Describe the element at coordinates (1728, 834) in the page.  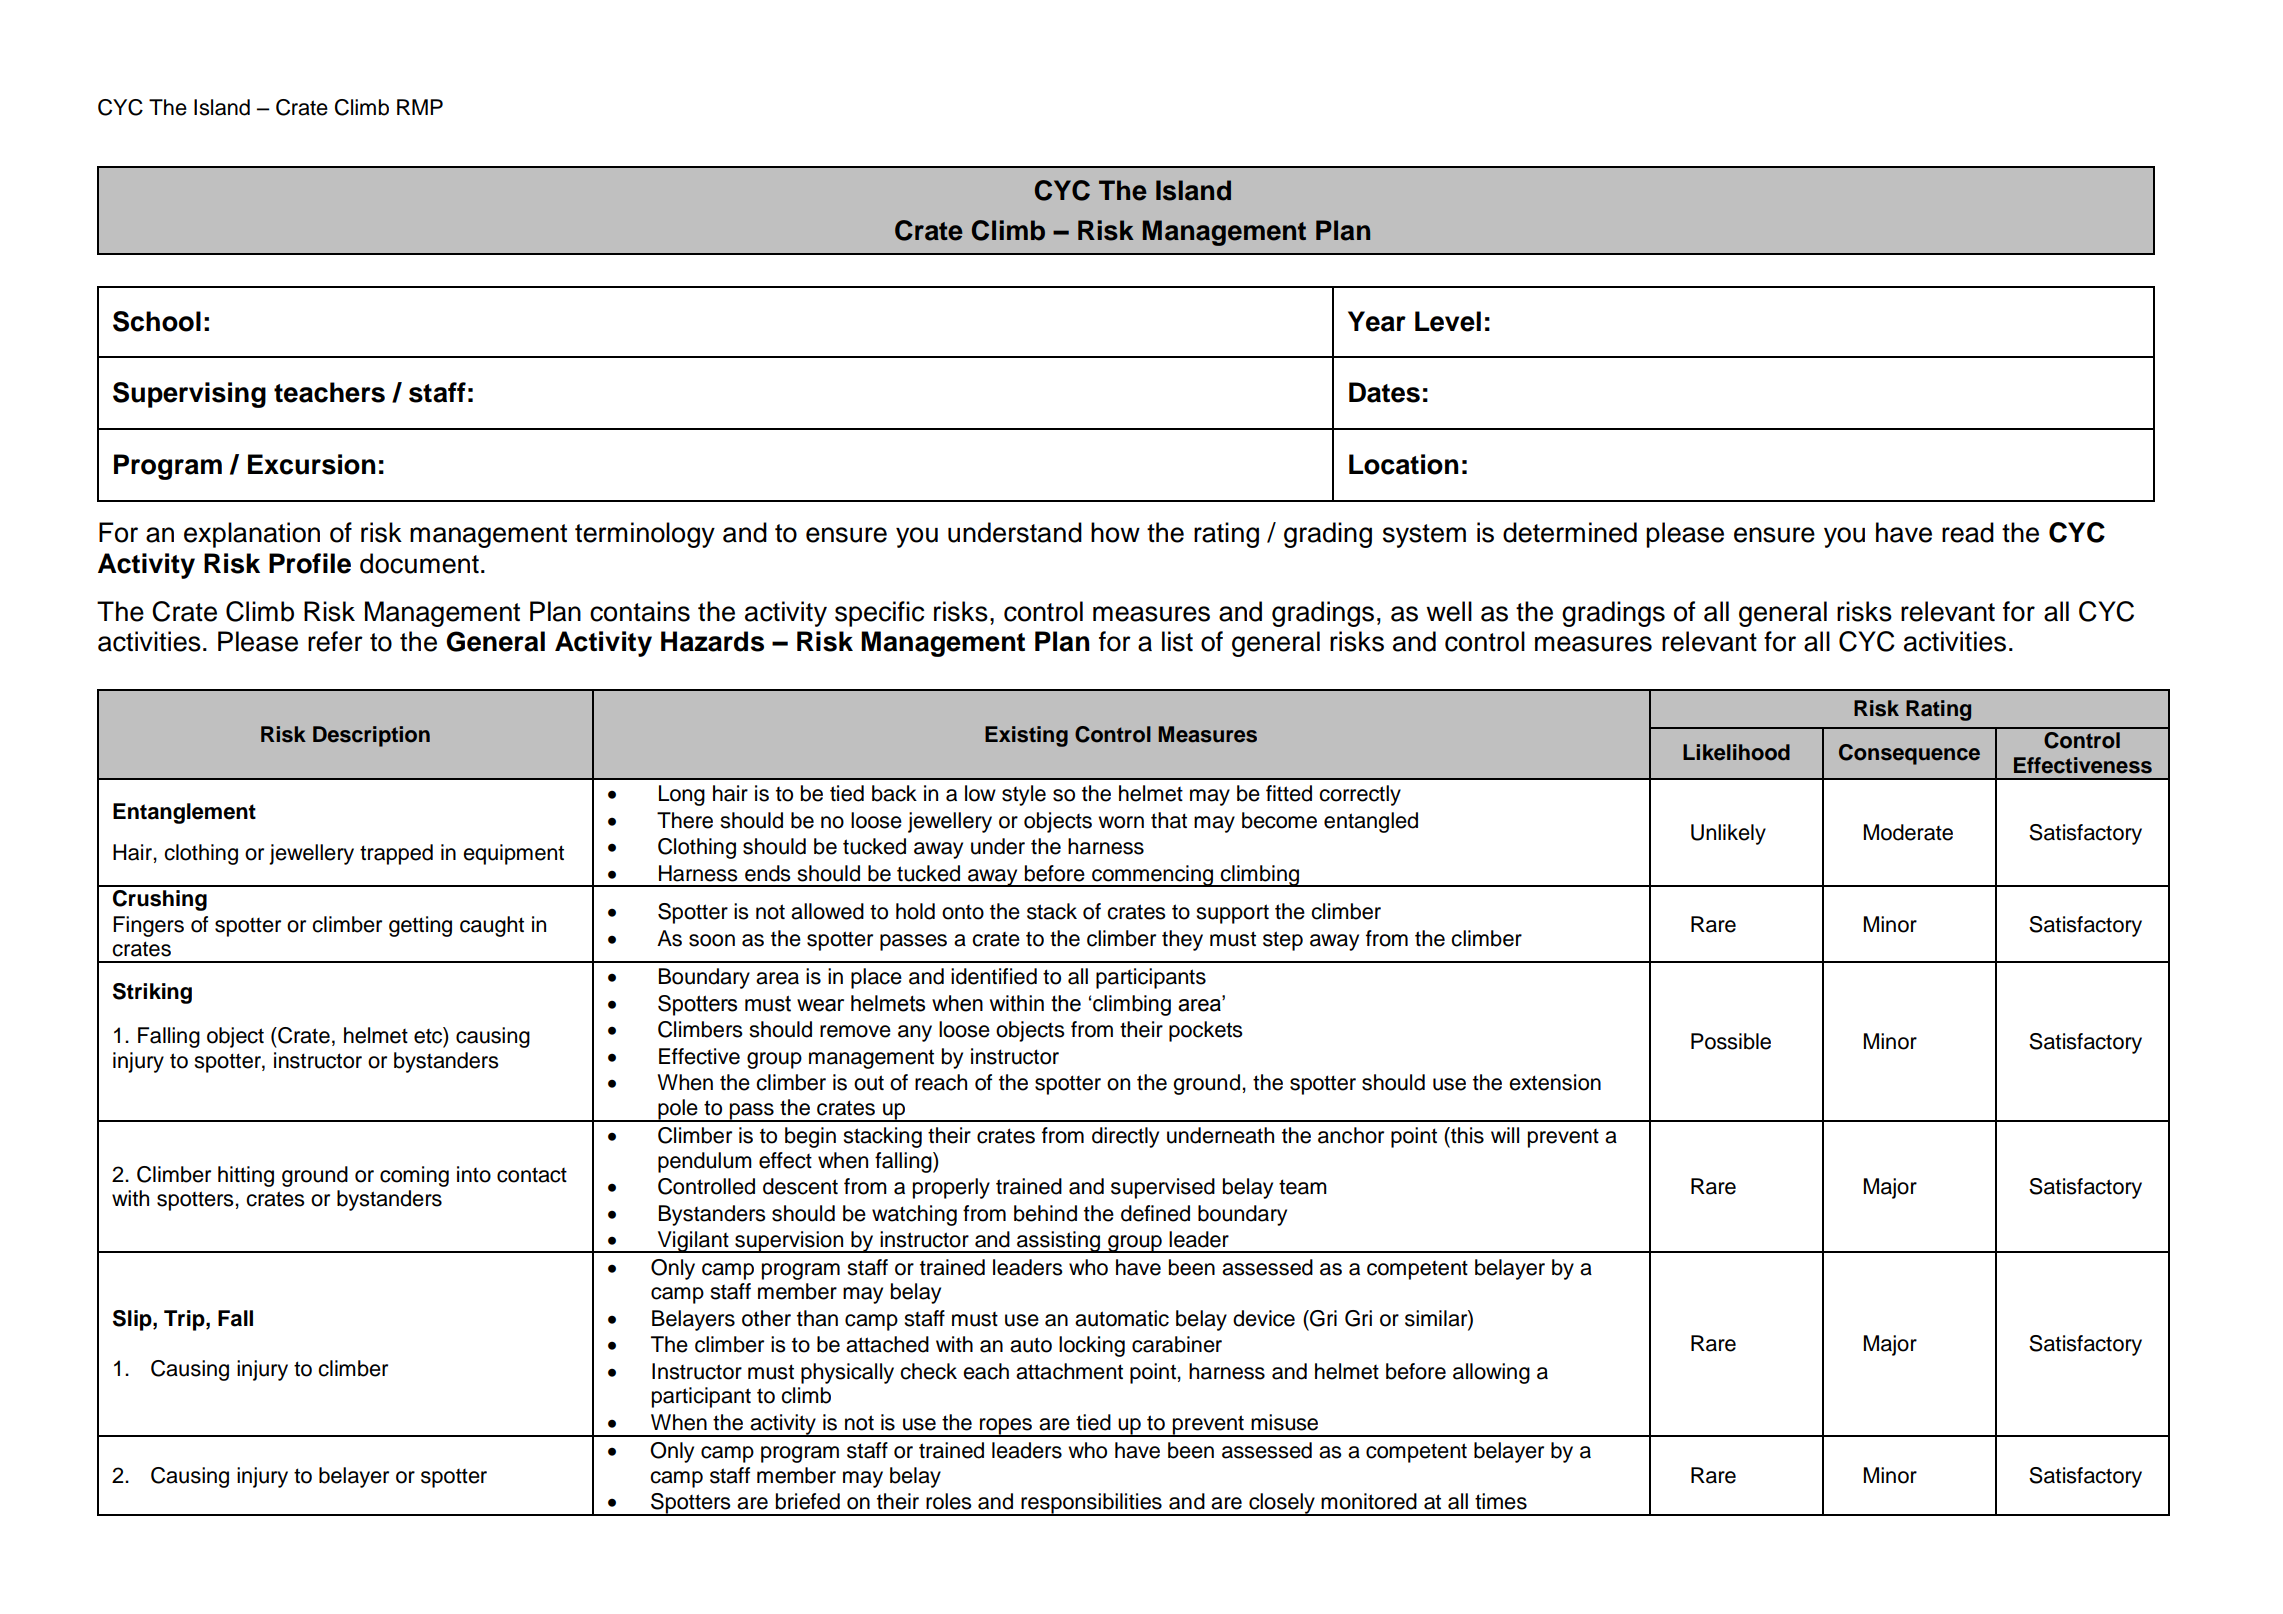
I see `Unlikely` at that location.
